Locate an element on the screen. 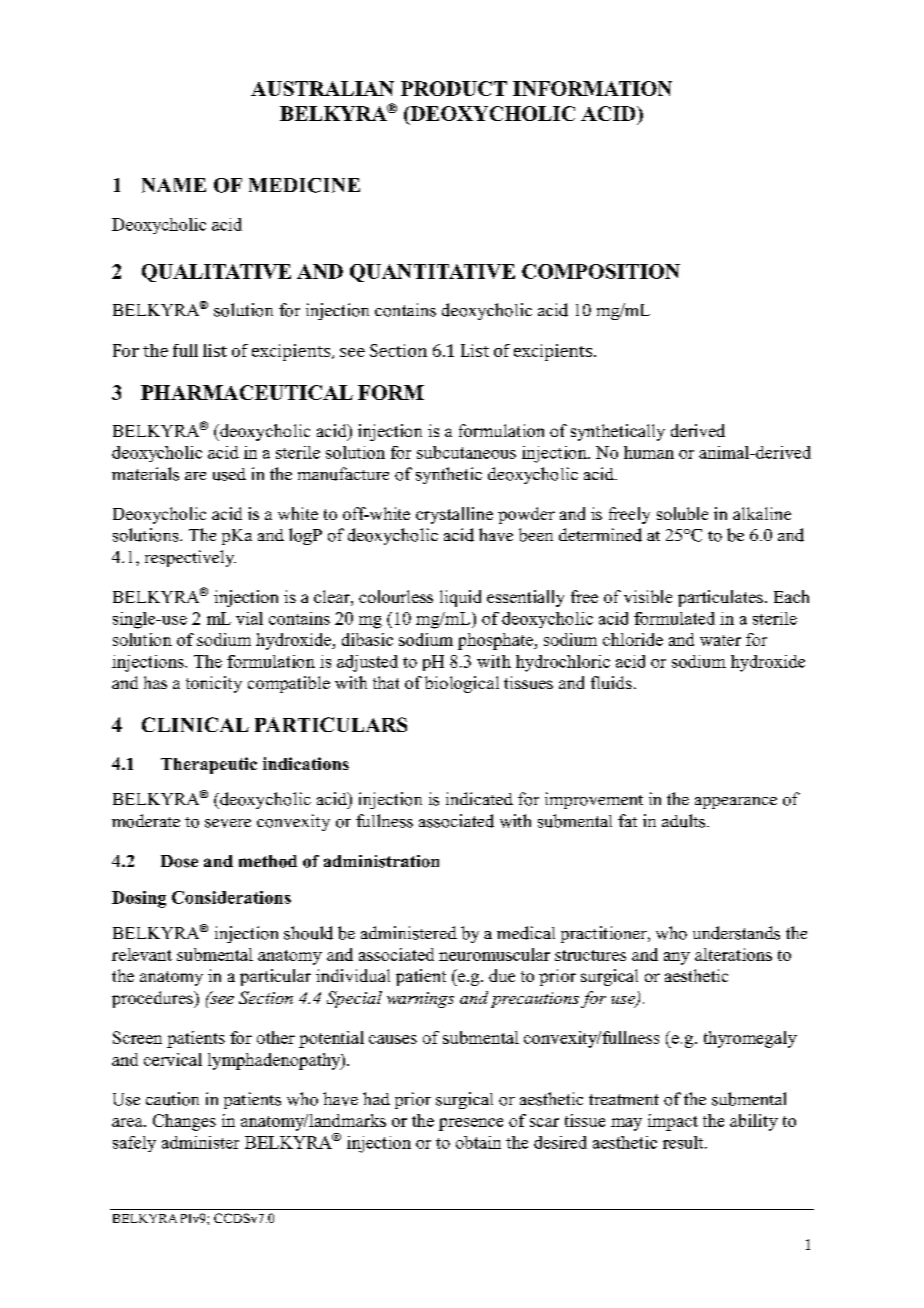  COMPOSITION is located at coordinates (601, 271).
